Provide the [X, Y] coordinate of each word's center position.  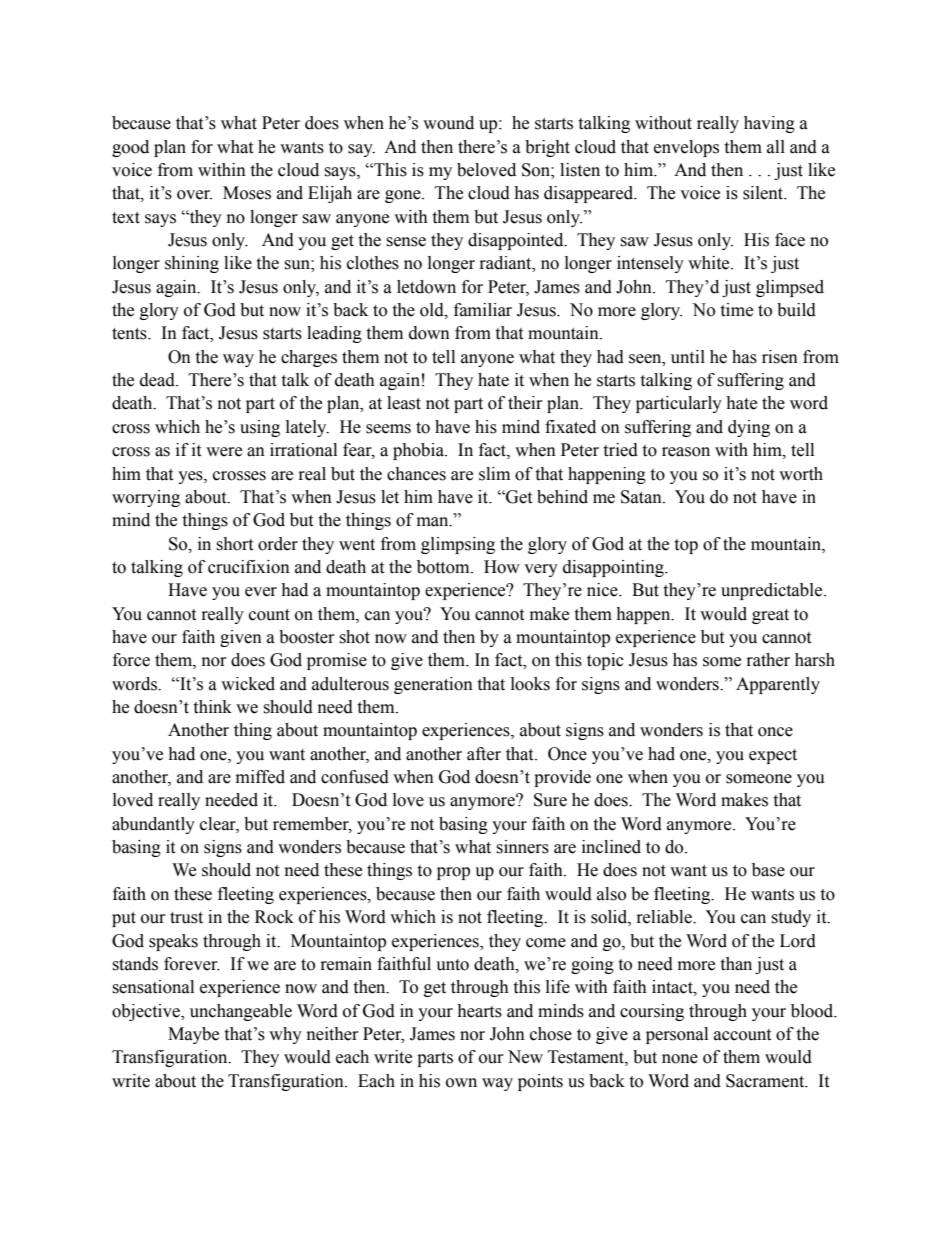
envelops [686, 148]
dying [749, 428]
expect [773, 756]
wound [448, 123]
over [194, 195]
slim [494, 474]
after [484, 754]
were [224, 452]
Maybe [193, 1035]
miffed [260, 777]
